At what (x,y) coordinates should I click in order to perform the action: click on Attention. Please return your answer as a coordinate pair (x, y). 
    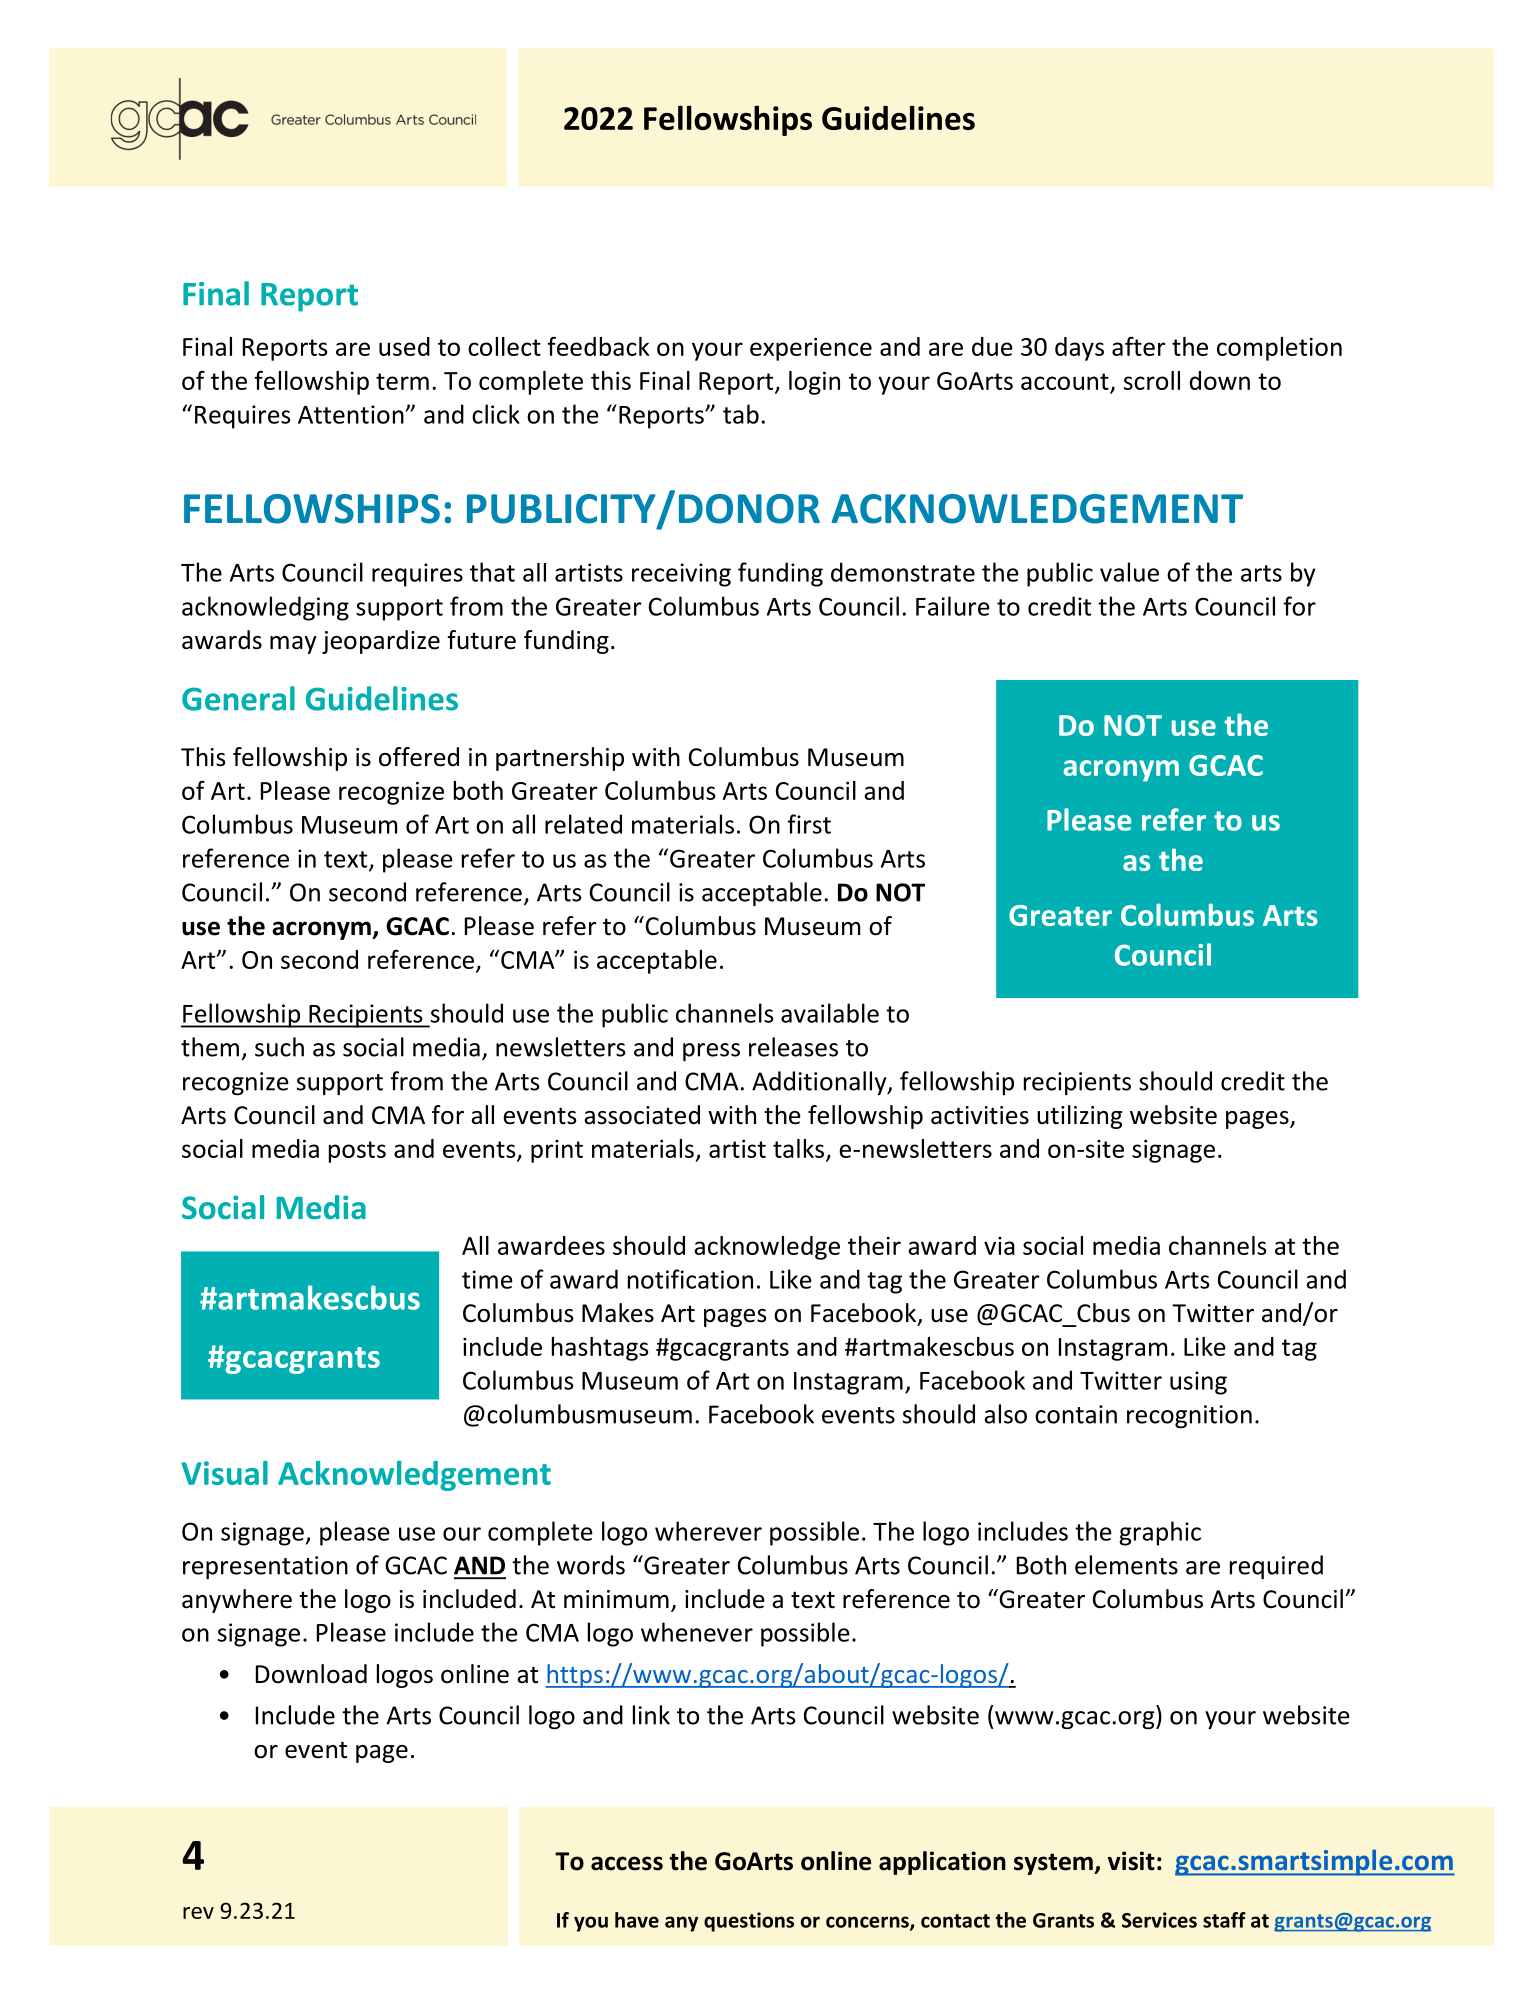
    Looking at the image, I should click on (351, 414).
